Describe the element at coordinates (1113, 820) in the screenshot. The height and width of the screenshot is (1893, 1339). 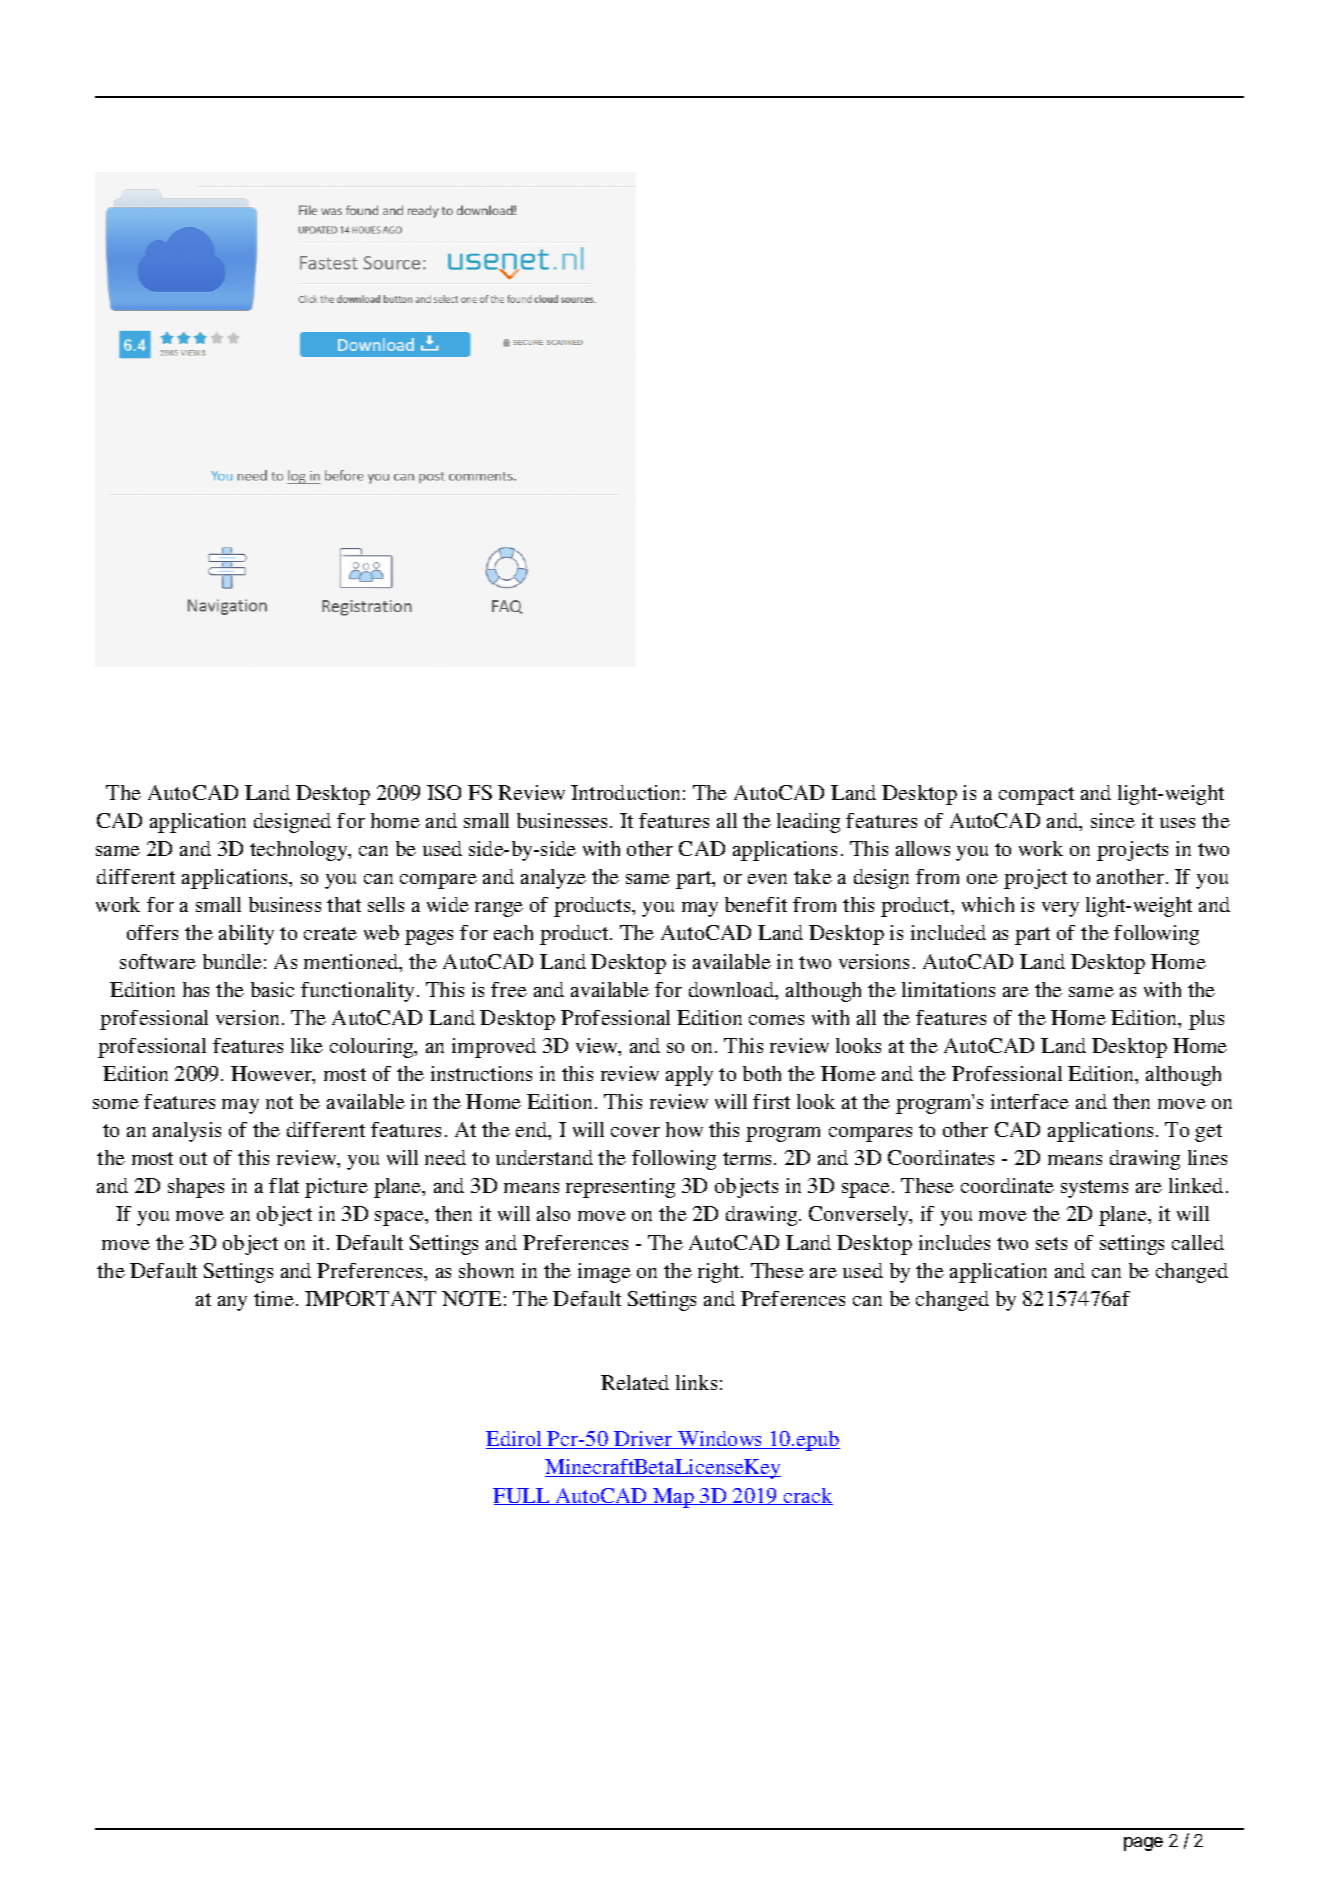
I see `since` at that location.
